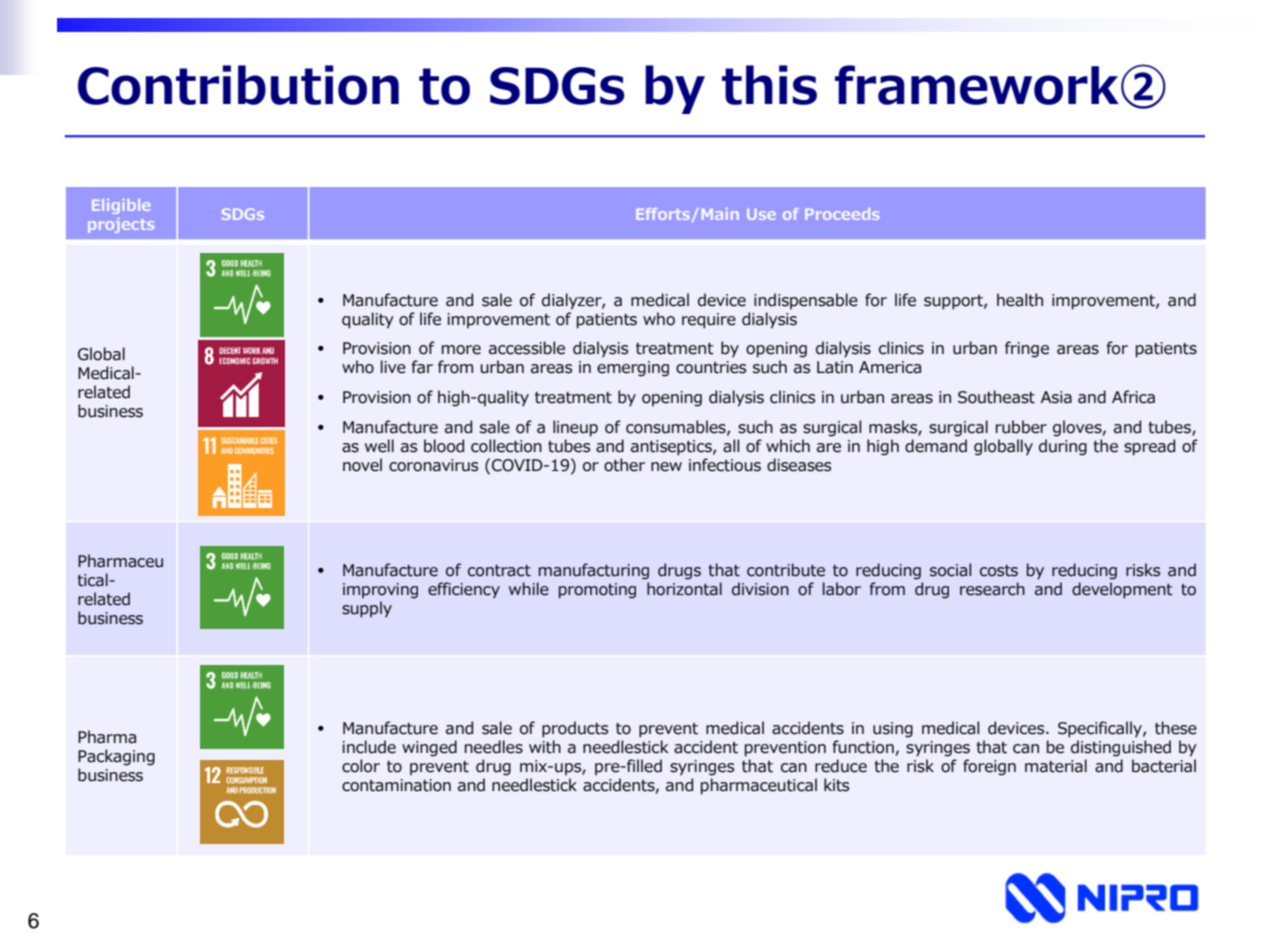  I want to click on require, so click(709, 321).
